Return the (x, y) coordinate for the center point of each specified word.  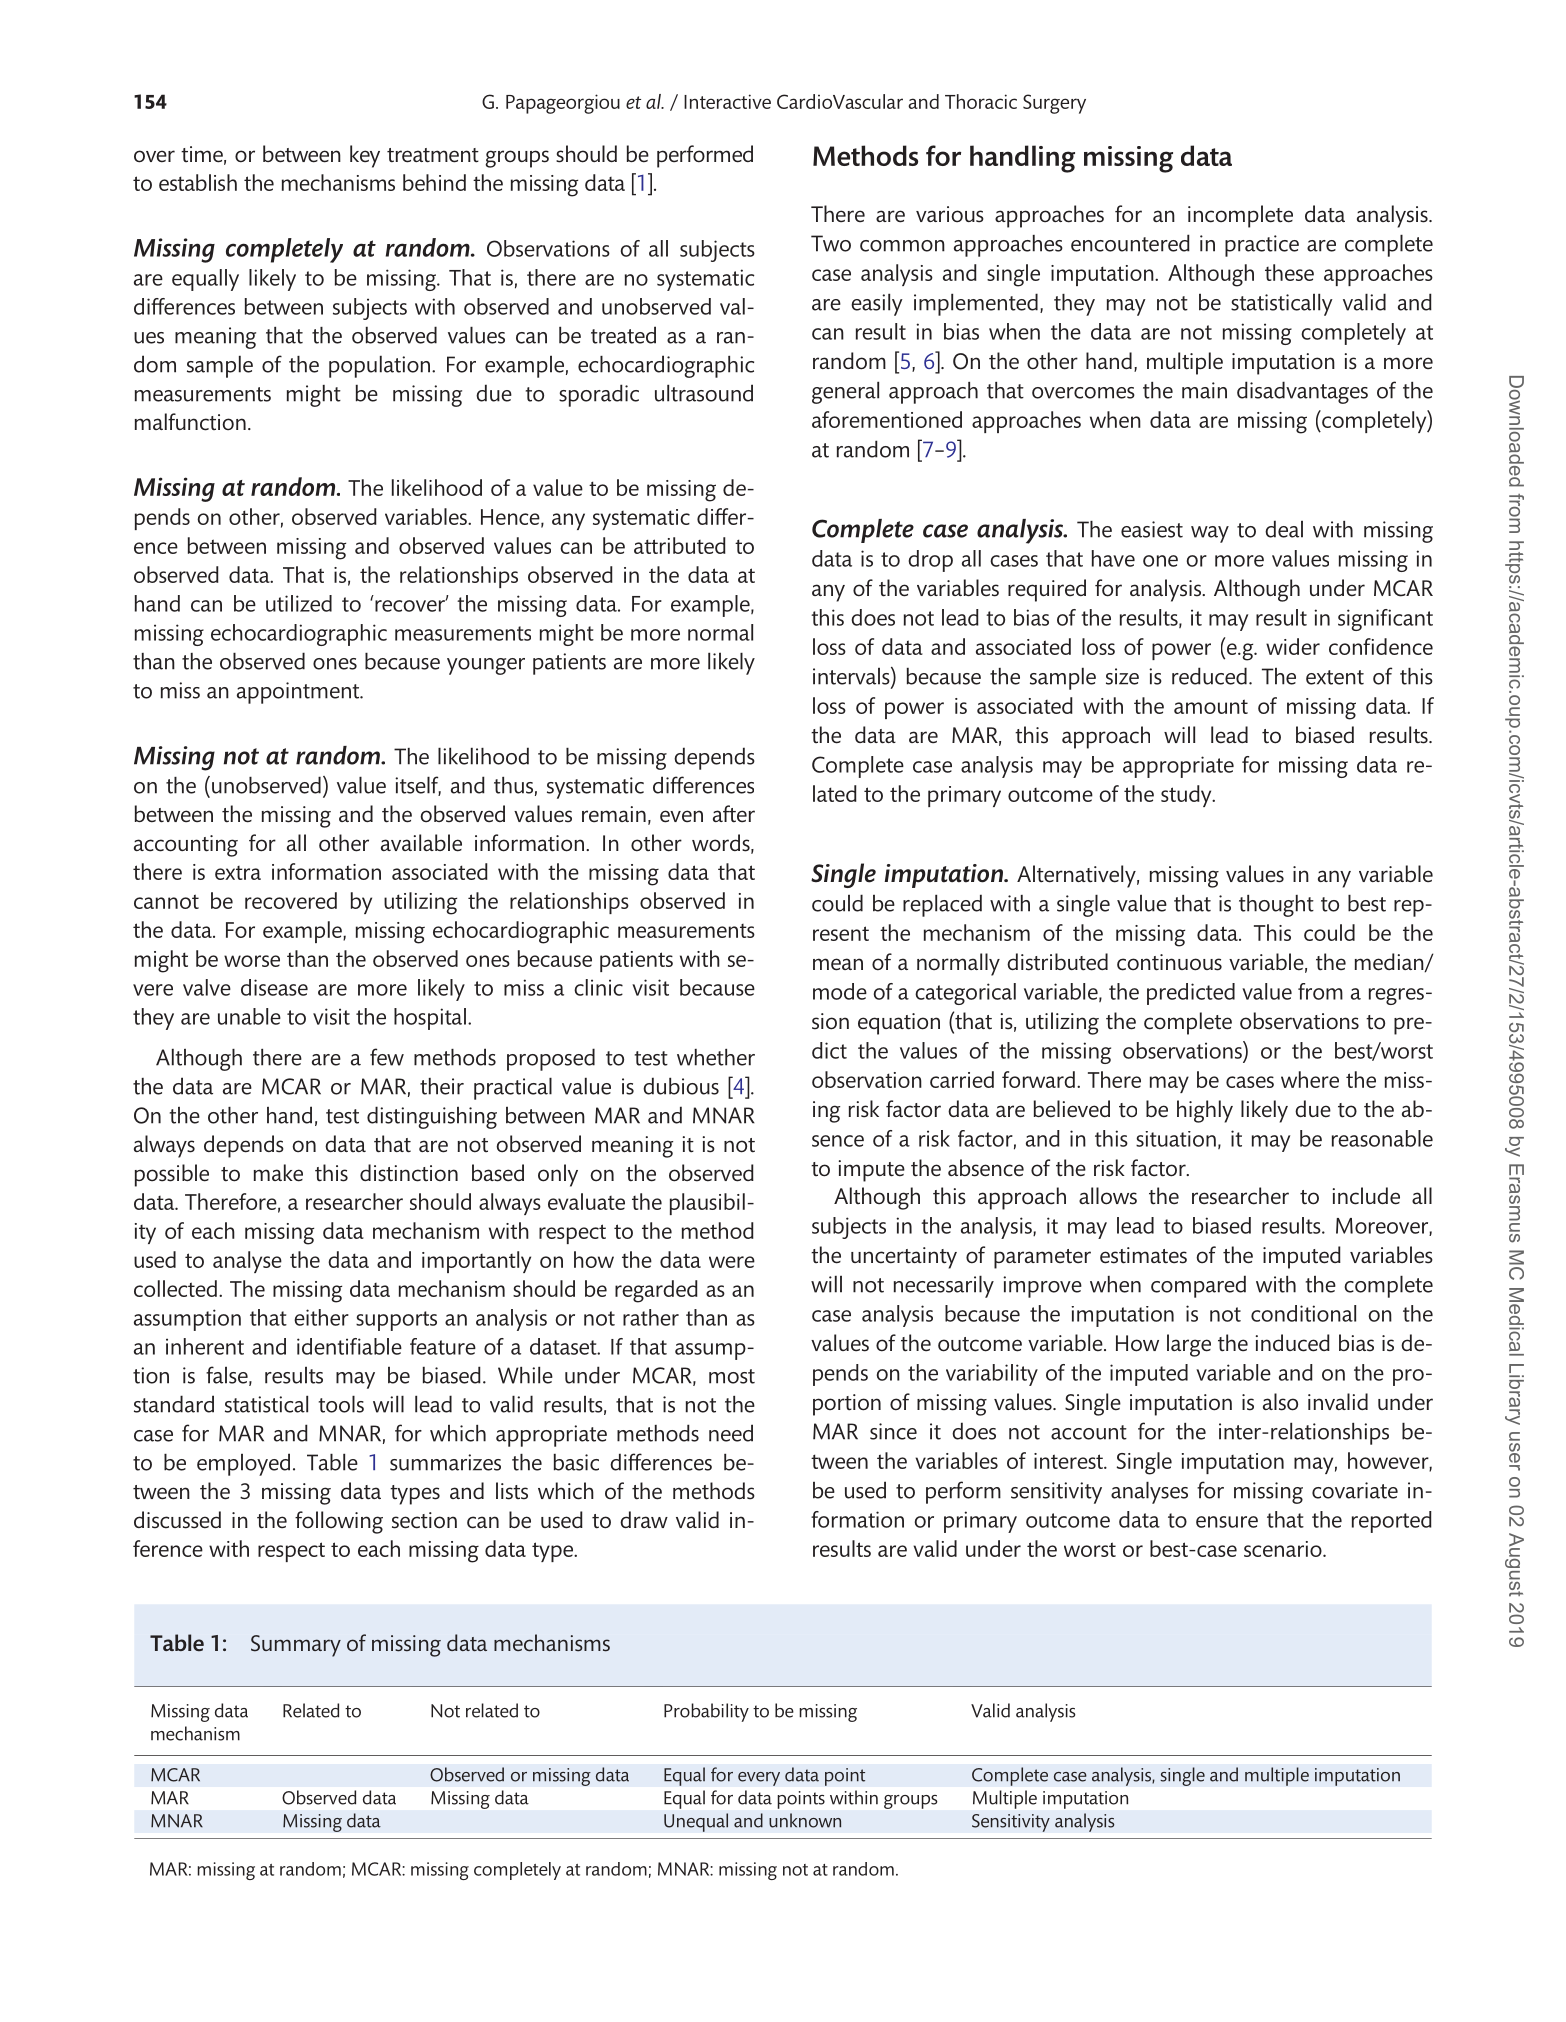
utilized (299, 603)
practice (1262, 246)
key (365, 156)
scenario (1284, 1549)
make (278, 1173)
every (759, 1779)
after (734, 814)
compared (1198, 1286)
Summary (296, 1646)
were (732, 1262)
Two (831, 243)
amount (1211, 706)
